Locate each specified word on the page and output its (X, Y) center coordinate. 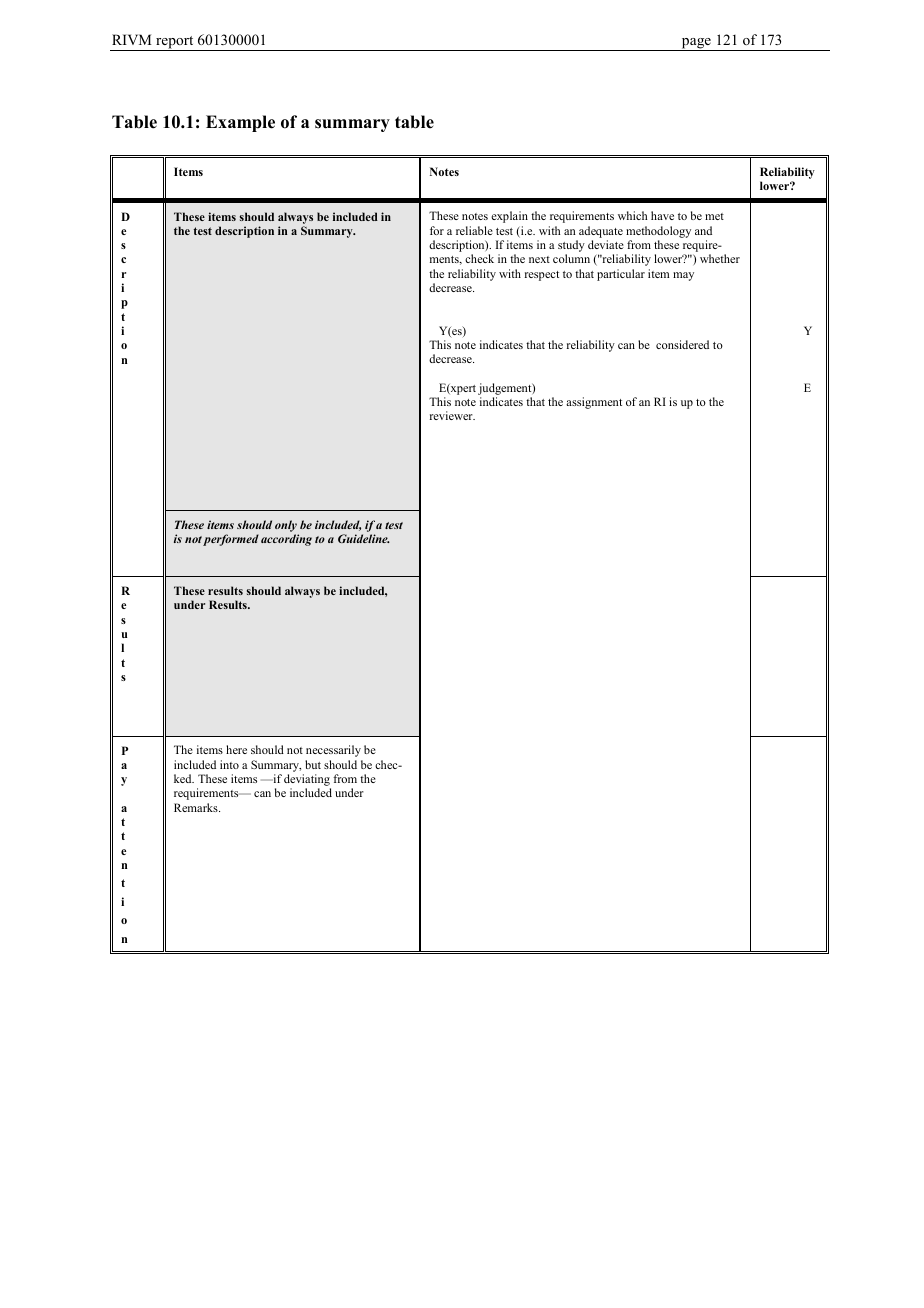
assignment (594, 403)
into (229, 764)
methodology (658, 232)
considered (682, 344)
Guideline (364, 538)
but (313, 764)
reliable (474, 230)
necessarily (333, 751)
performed (231, 540)
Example (240, 123)
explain (509, 217)
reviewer (452, 415)
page (696, 44)
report (175, 43)
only (287, 527)
